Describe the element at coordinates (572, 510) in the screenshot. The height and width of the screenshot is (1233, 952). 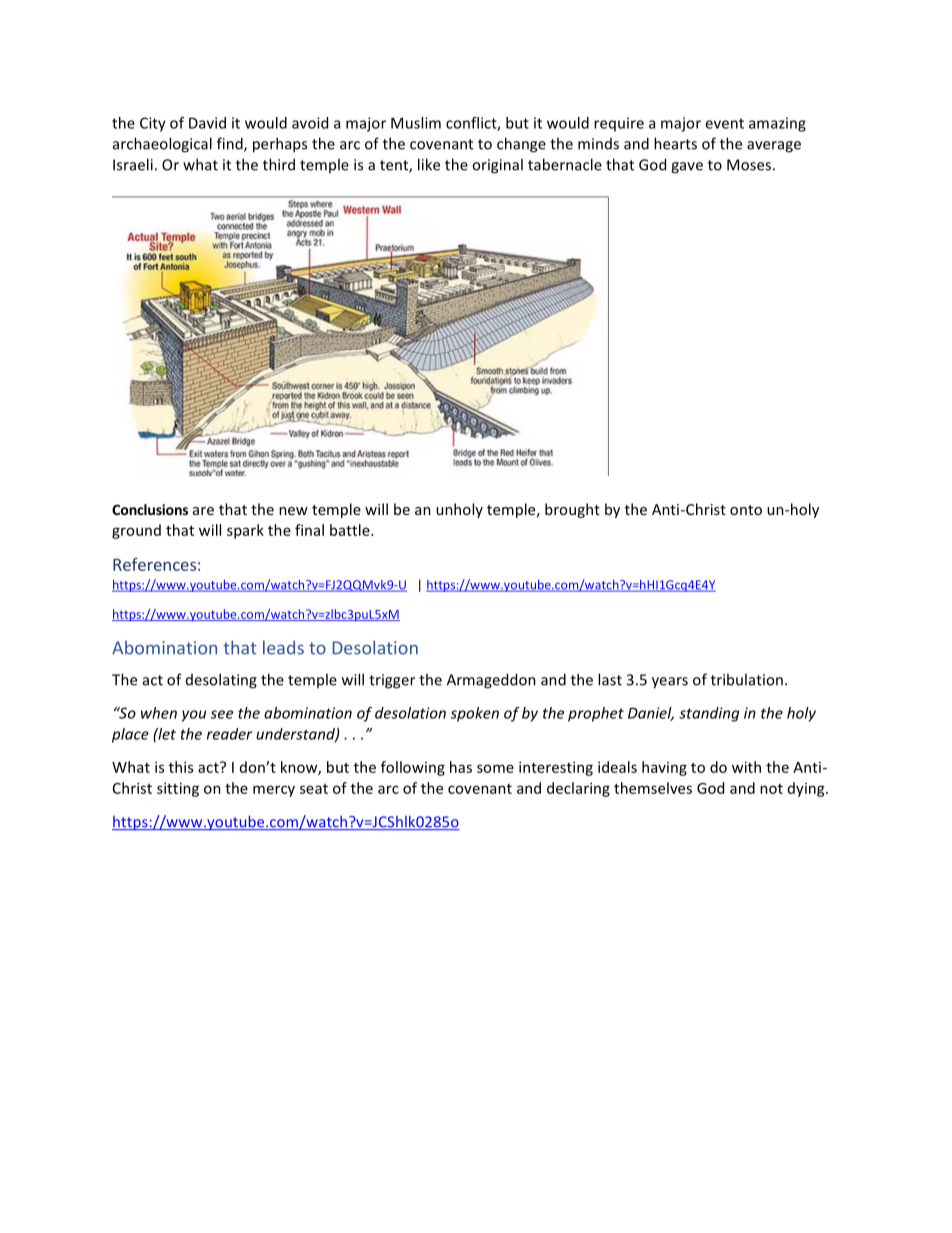
I see `brought` at that location.
